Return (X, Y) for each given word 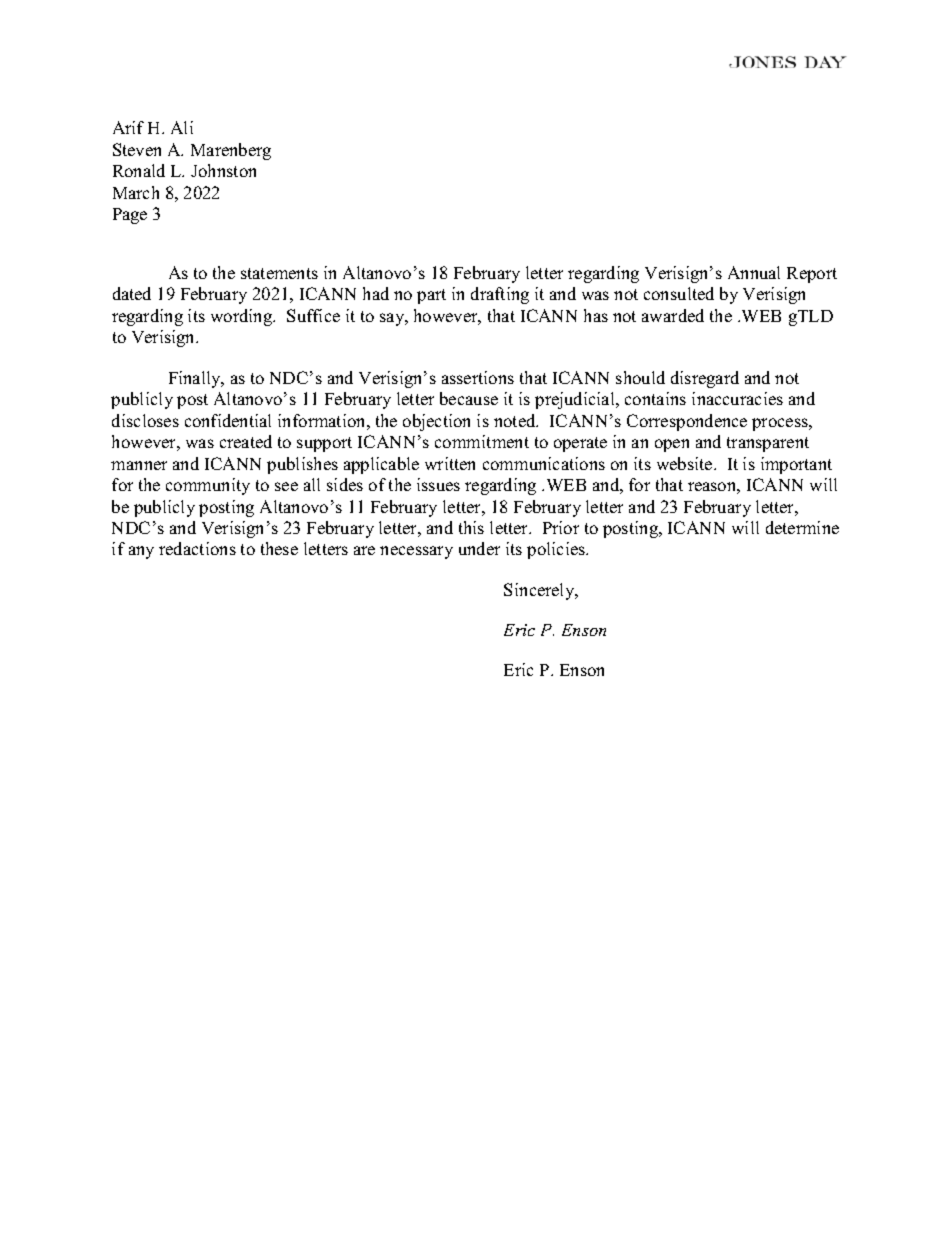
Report (812, 275)
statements (279, 273)
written (450, 463)
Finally (196, 379)
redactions (197, 548)
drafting (500, 295)
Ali (182, 127)
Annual (754, 272)
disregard (705, 379)
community (208, 486)
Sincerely (540, 591)
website (686, 463)
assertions (478, 377)
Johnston (223, 170)
